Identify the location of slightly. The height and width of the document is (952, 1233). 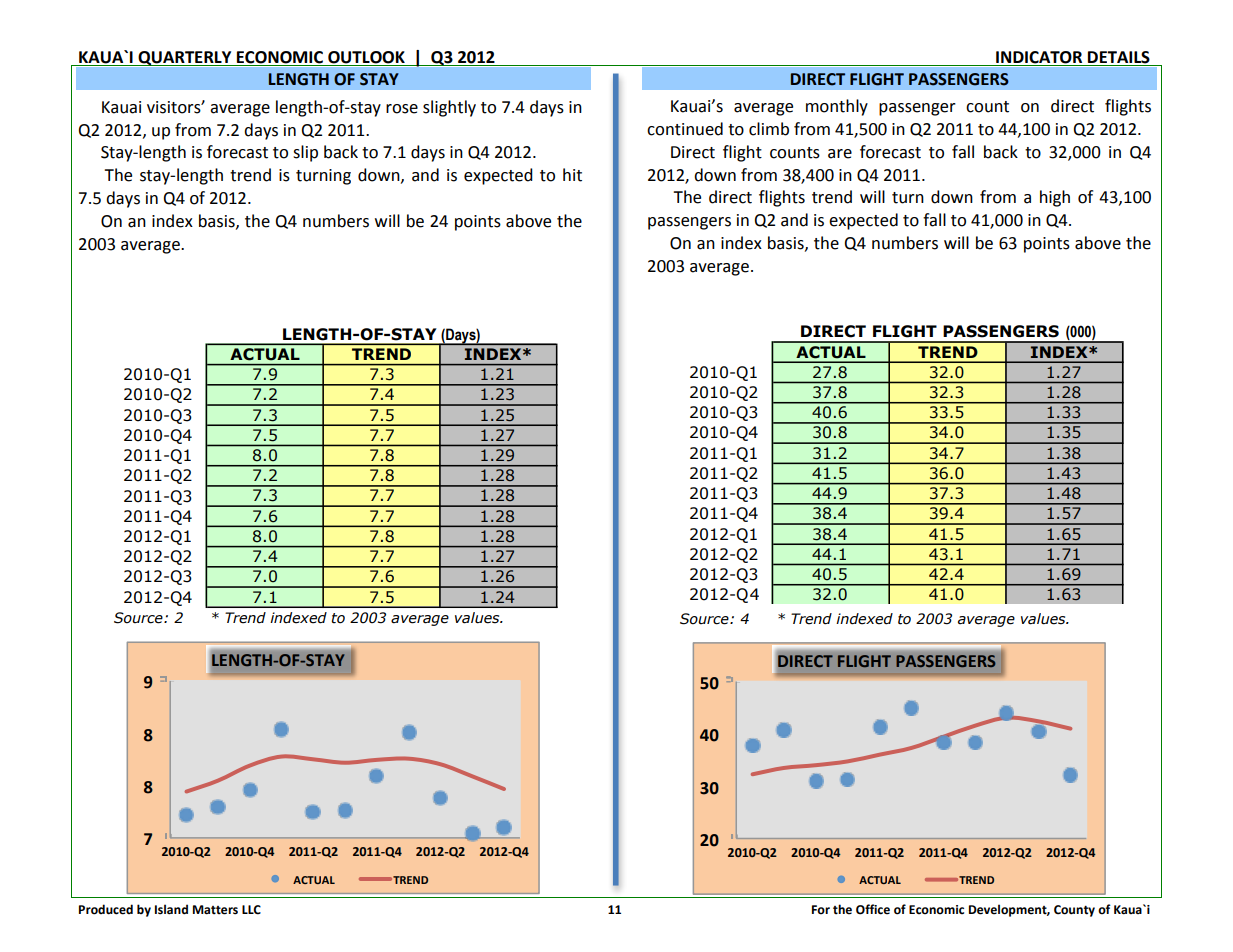
(449, 108).
